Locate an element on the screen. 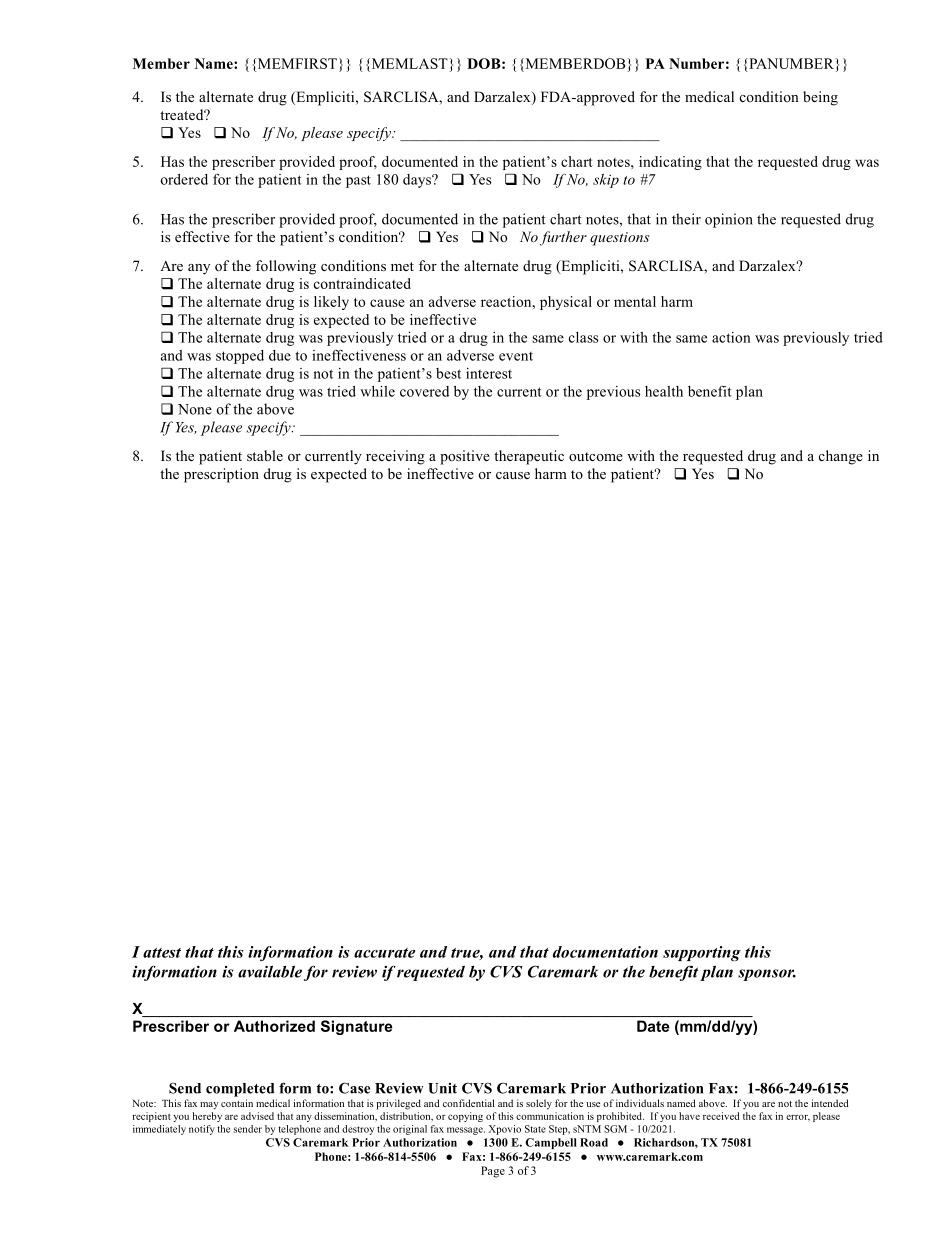  positive is located at coordinates (465, 457).
